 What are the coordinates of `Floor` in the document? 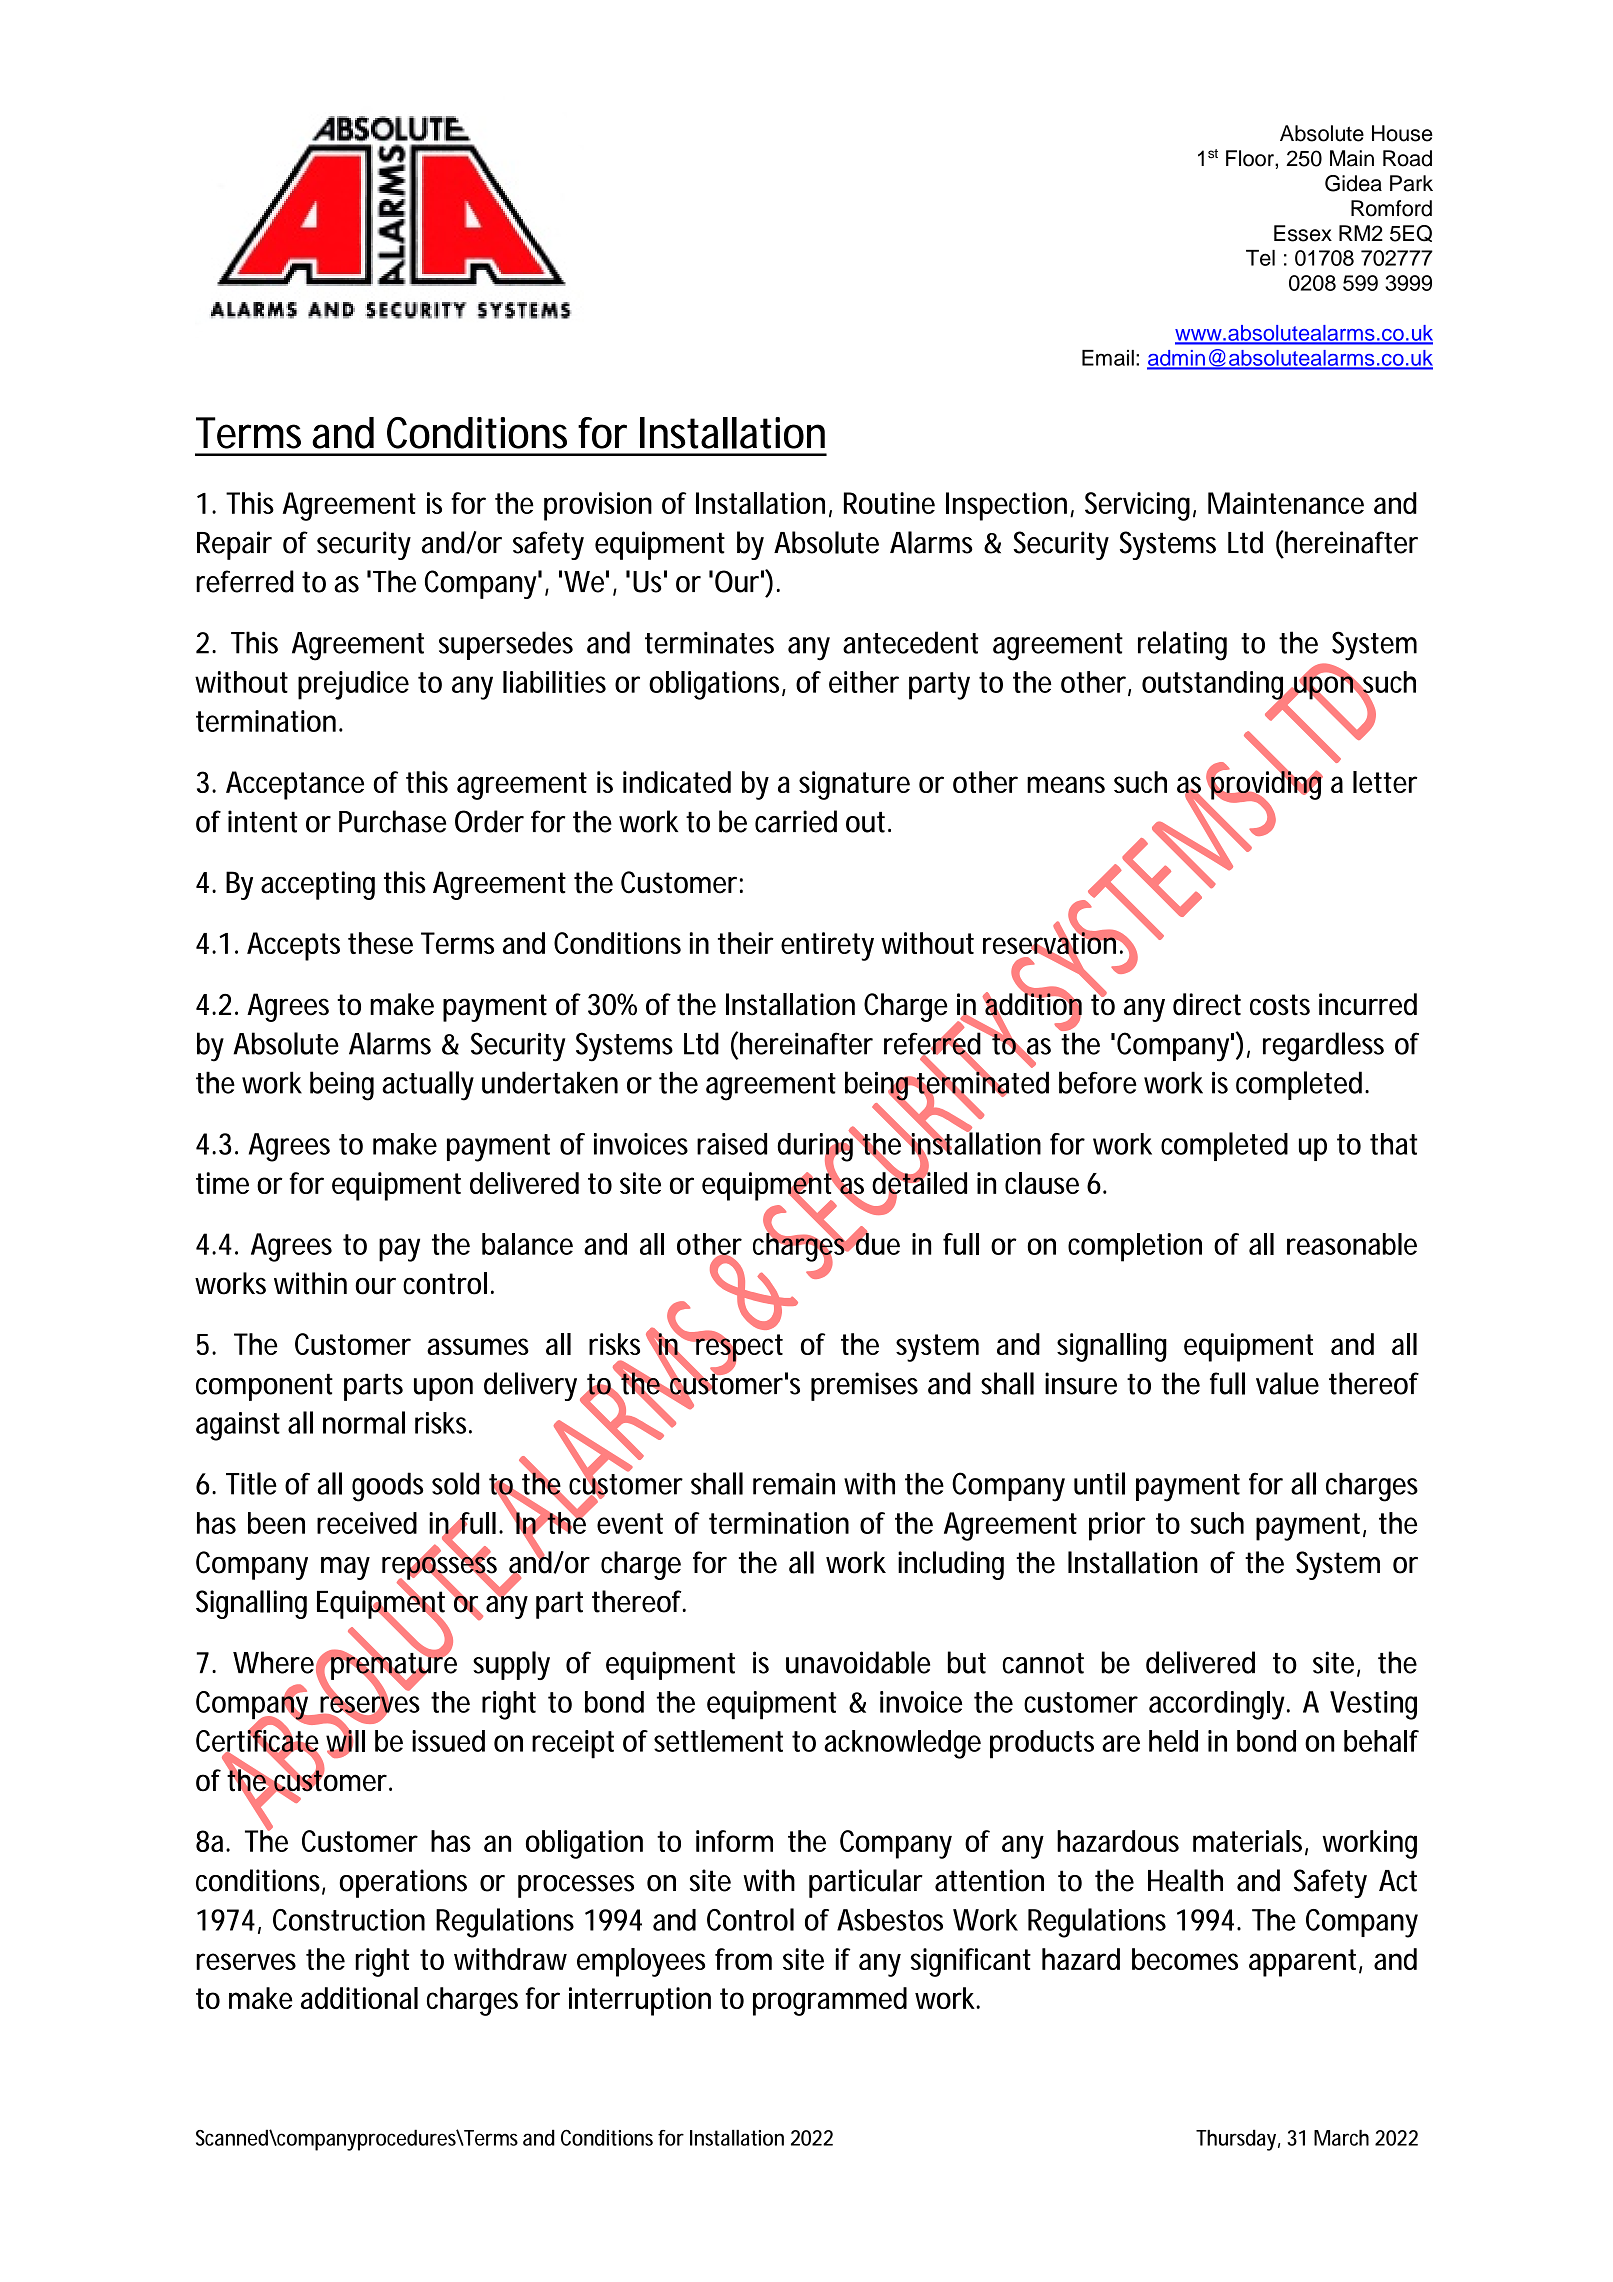 It's located at (1251, 158).
